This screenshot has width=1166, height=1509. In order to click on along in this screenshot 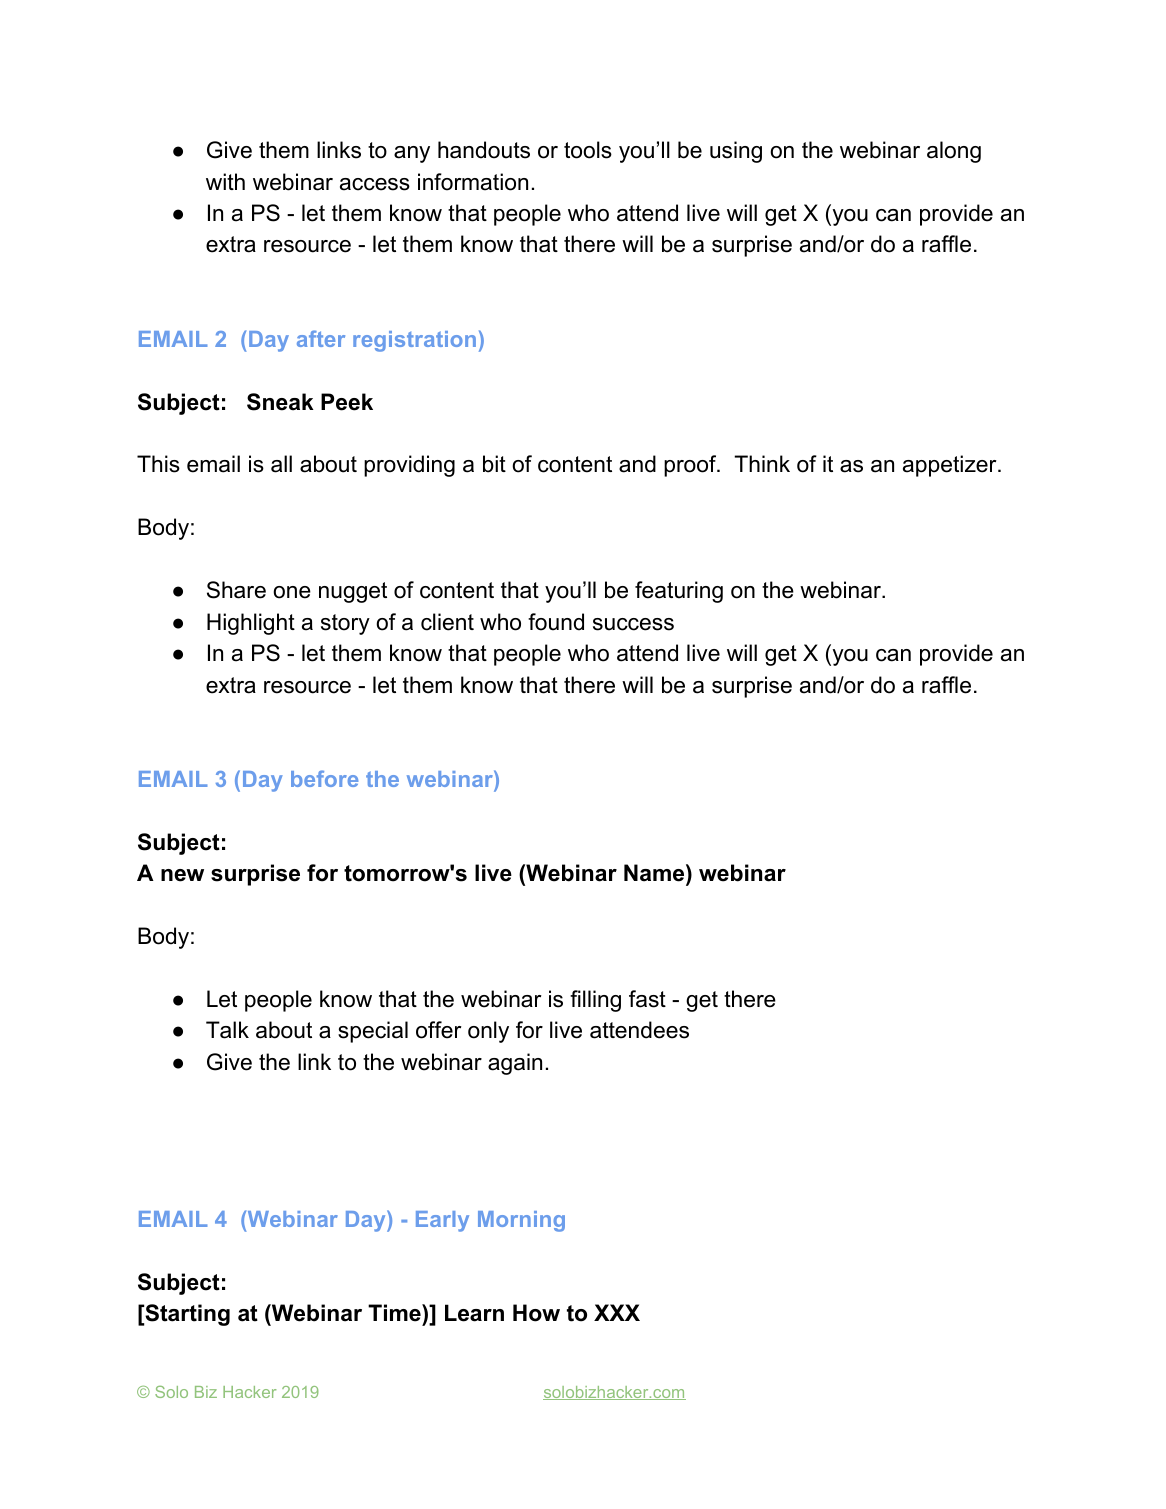, I will do `click(954, 152)`.
